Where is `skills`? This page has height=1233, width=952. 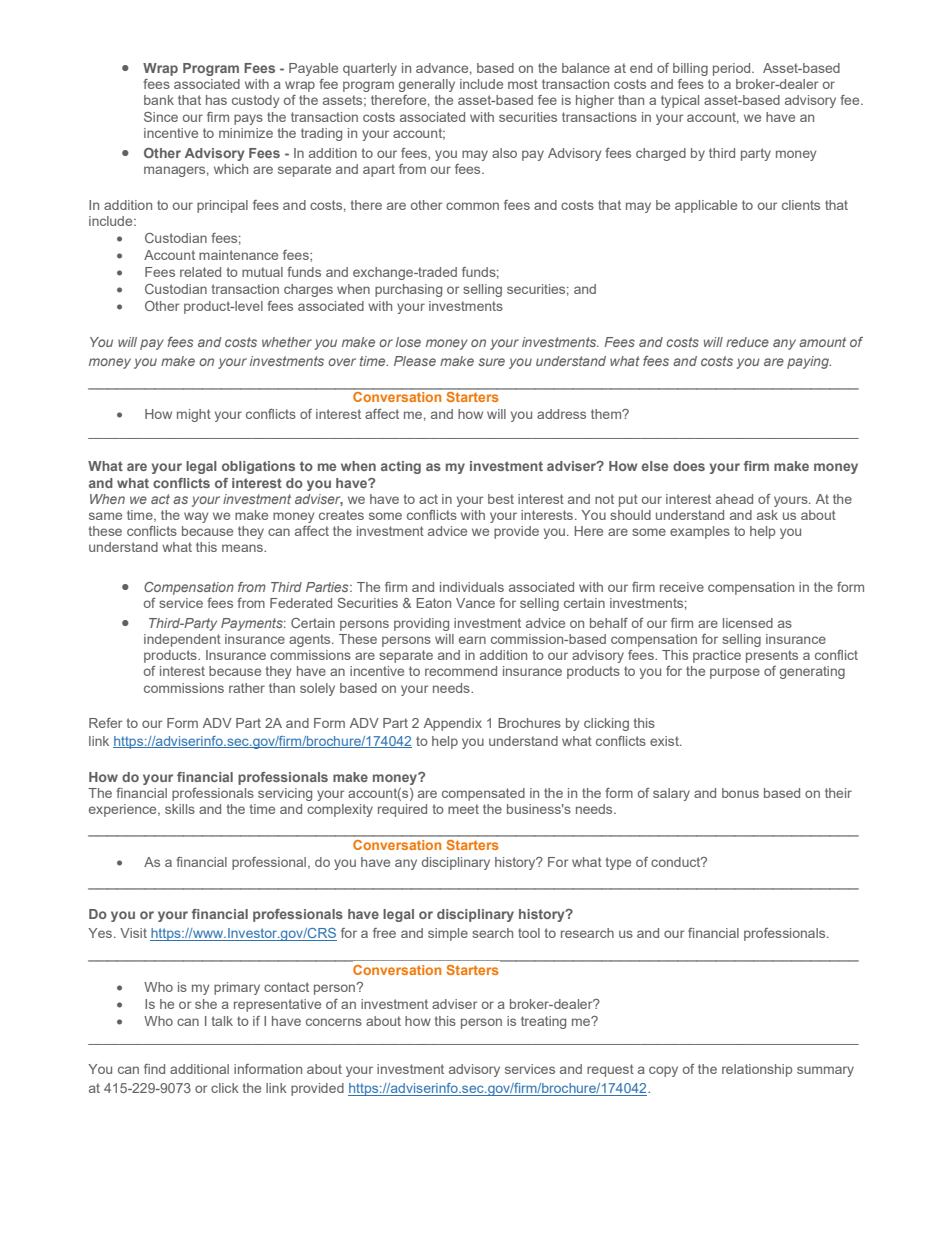
skills is located at coordinates (180, 809).
